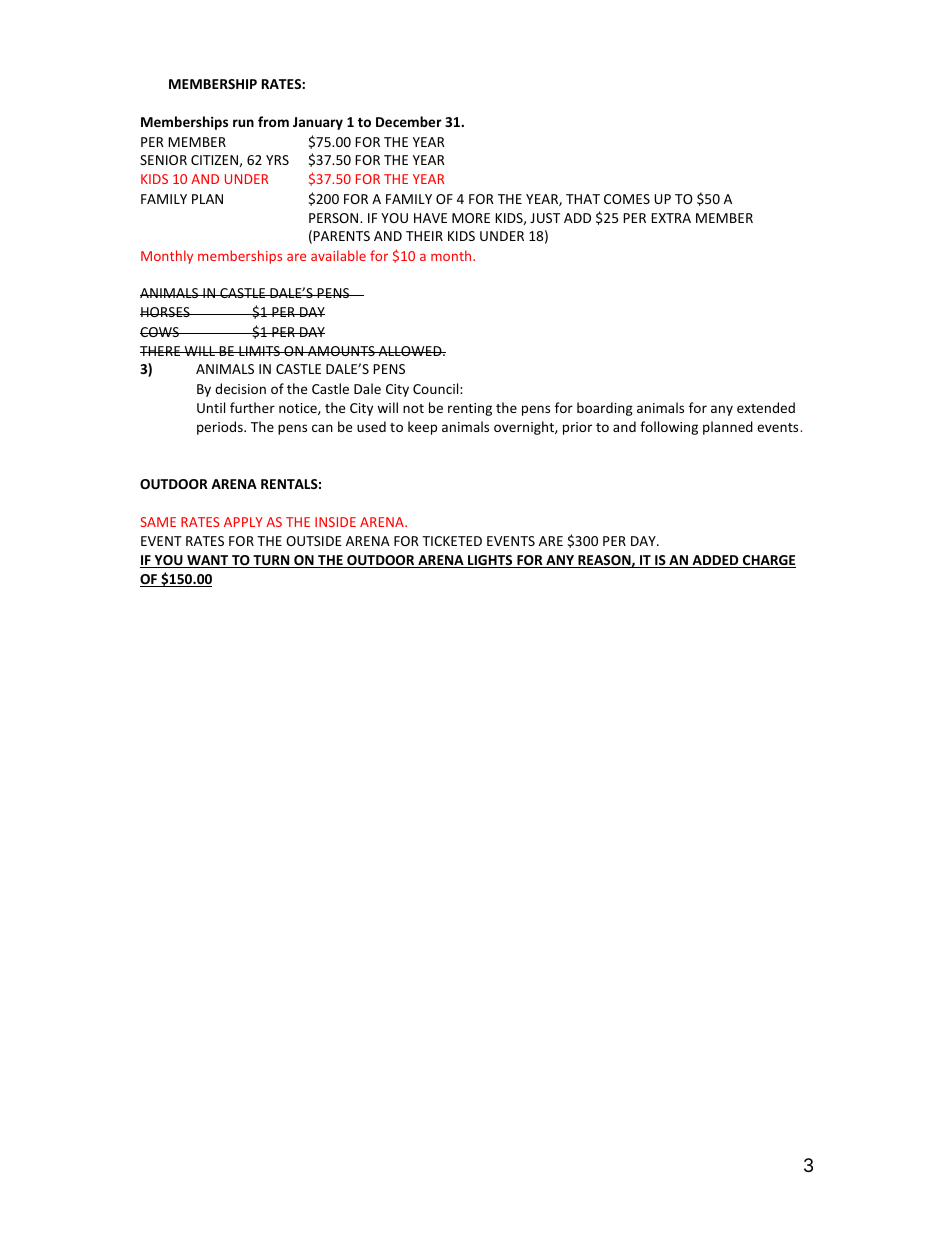 This screenshot has width=952, height=1233. What do you see at coordinates (545, 218) in the screenshot?
I see `JUST` at bounding box center [545, 218].
